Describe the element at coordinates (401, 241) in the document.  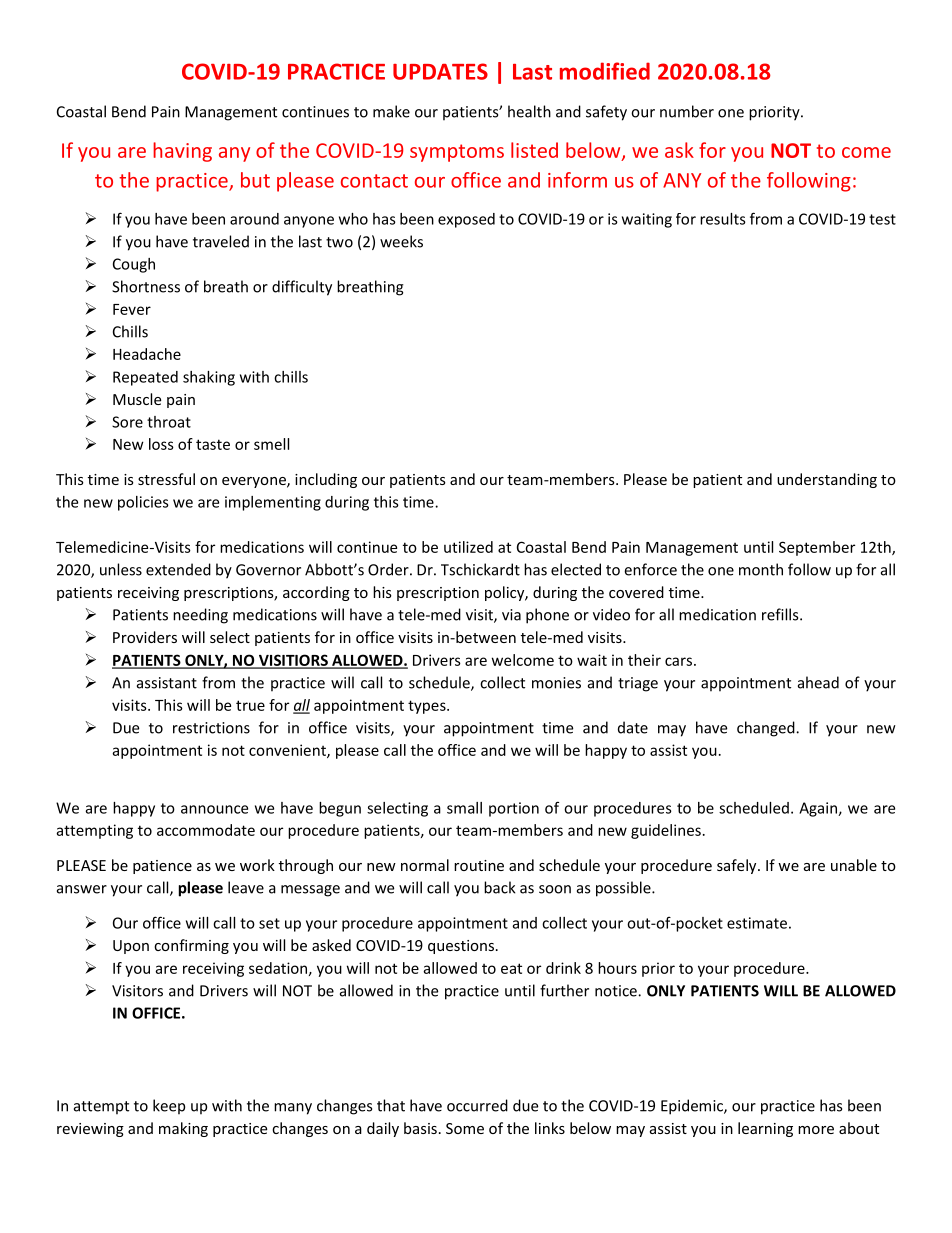
I see `weeks` at that location.
